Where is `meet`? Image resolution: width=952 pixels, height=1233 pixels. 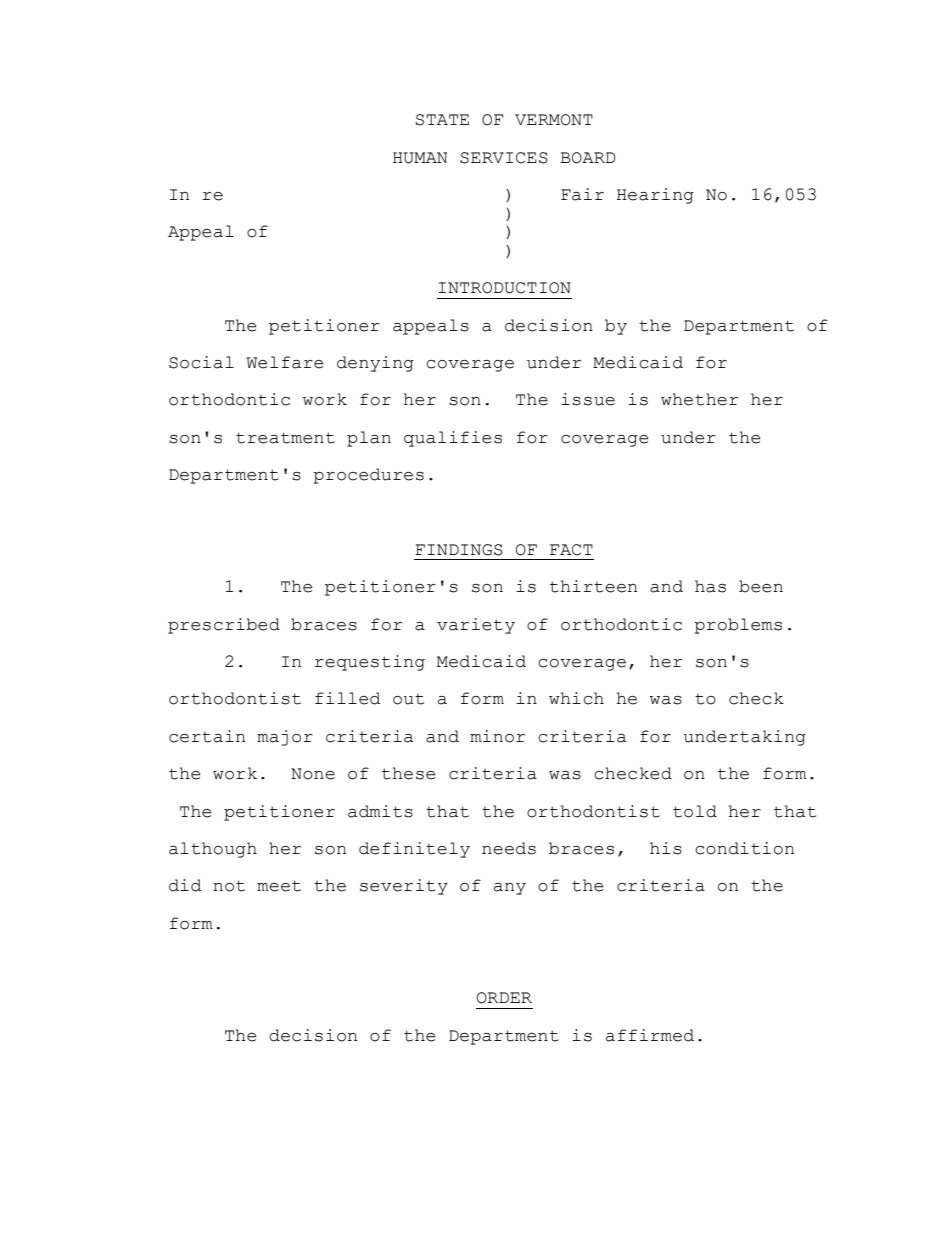
meet is located at coordinates (279, 886).
